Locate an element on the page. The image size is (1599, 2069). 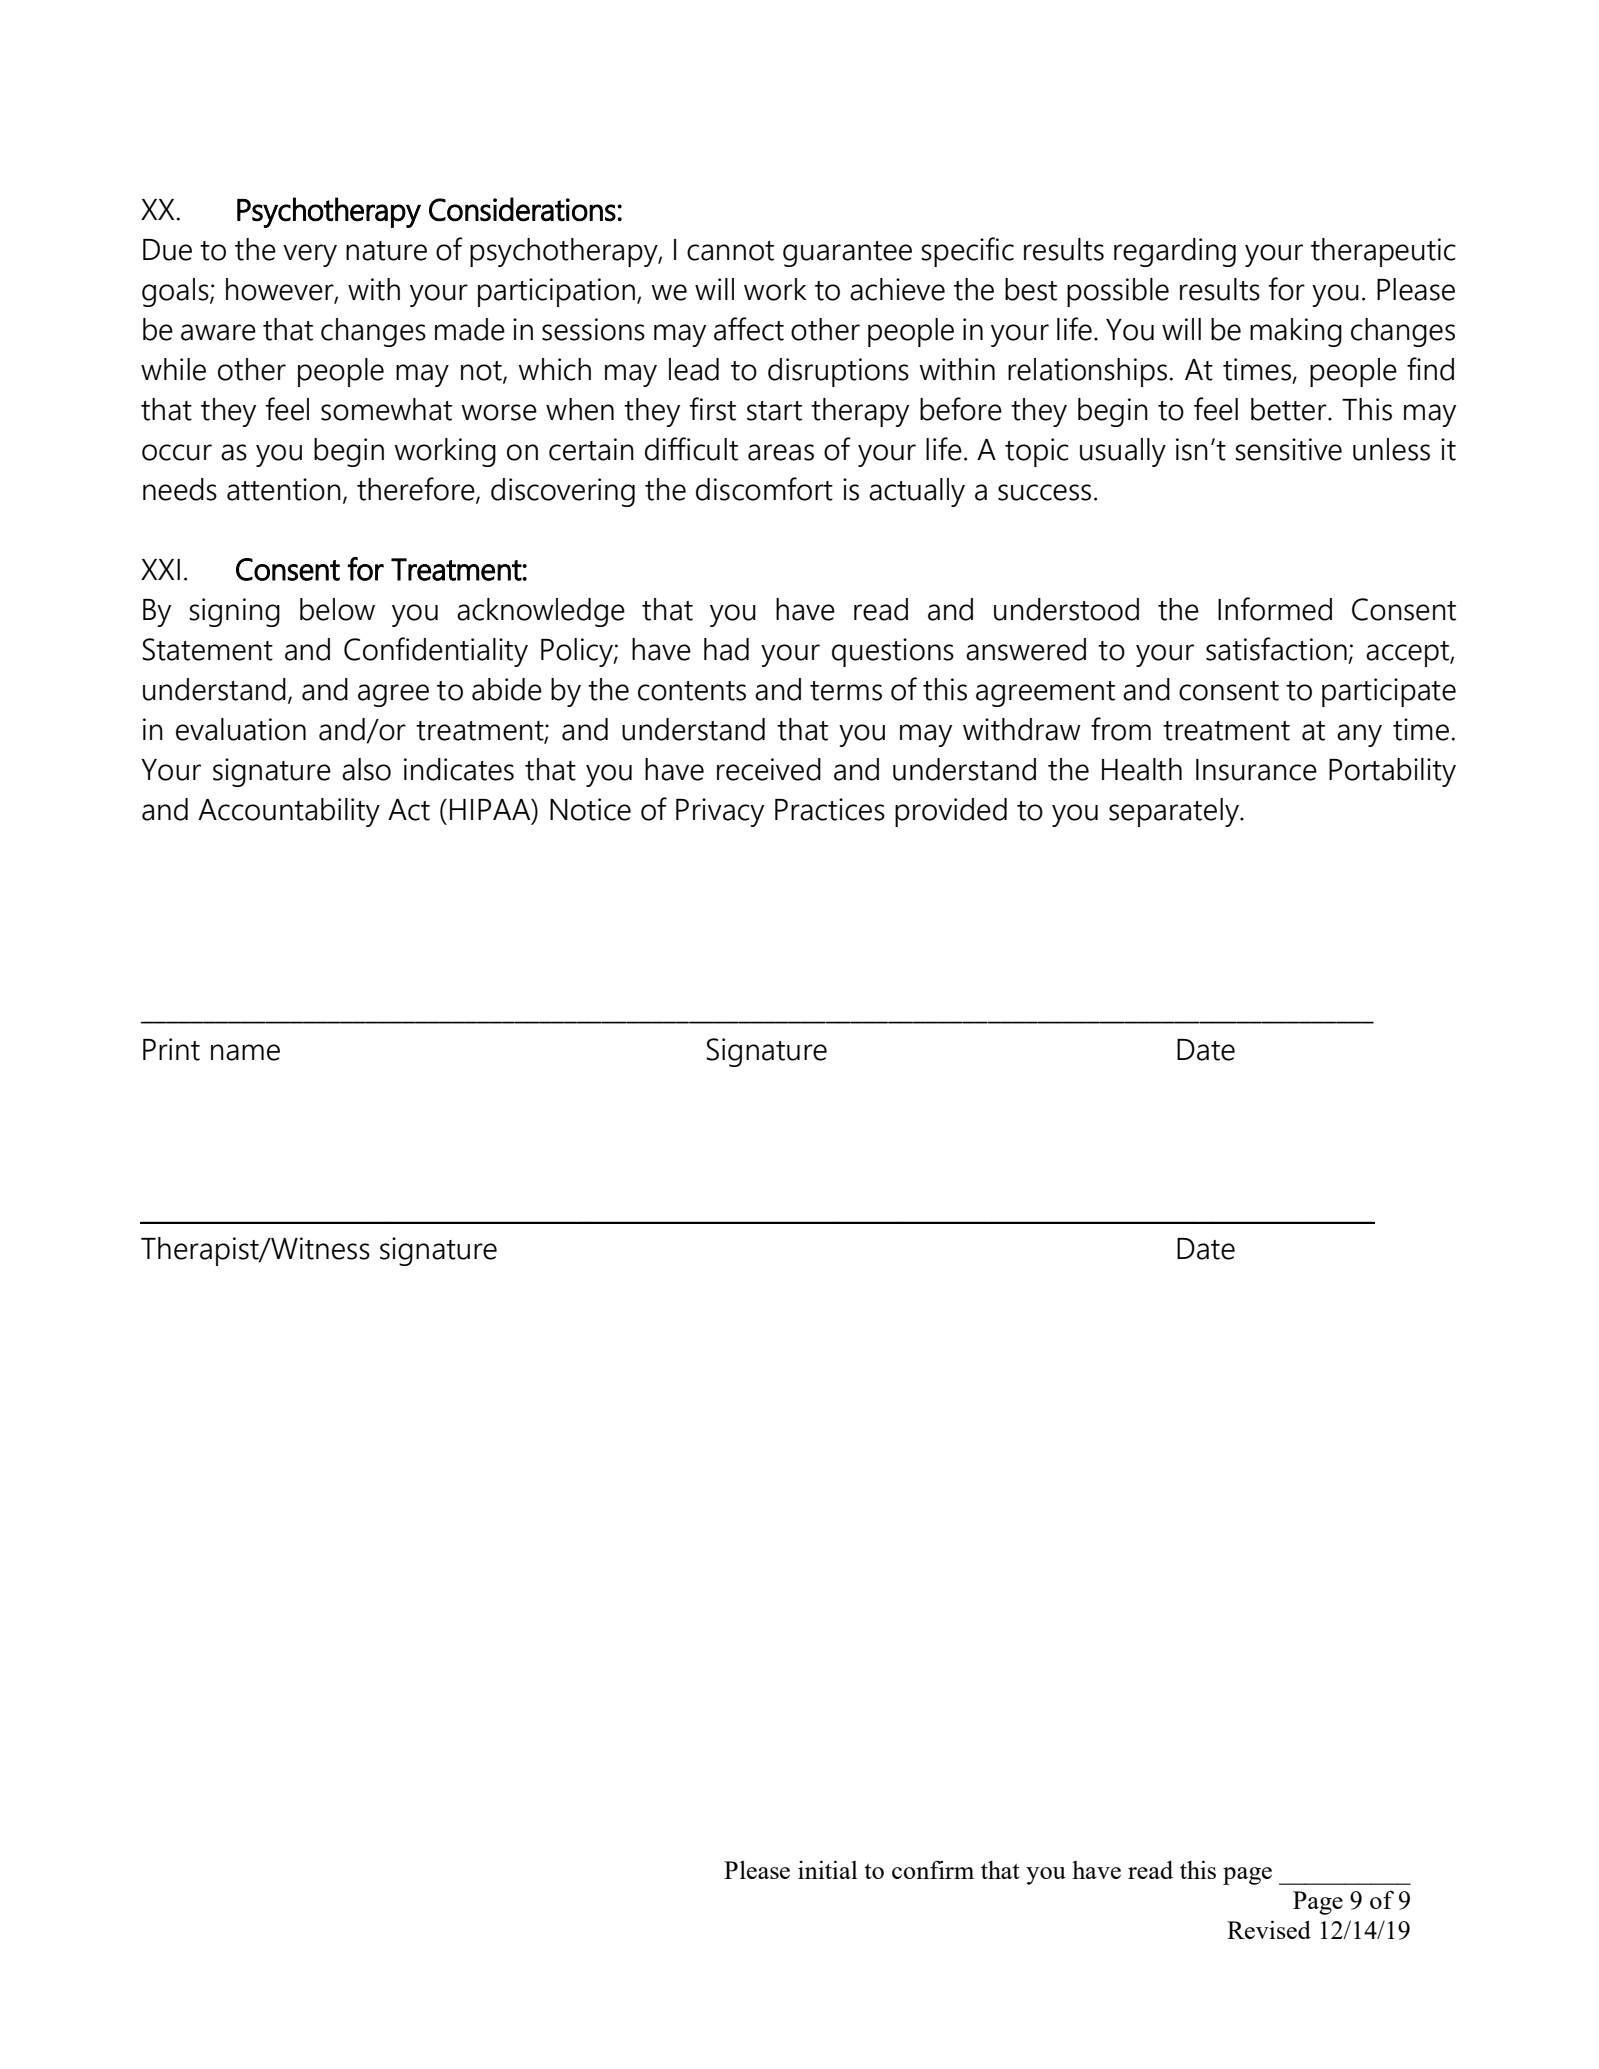
separately is located at coordinates (1175, 812).
